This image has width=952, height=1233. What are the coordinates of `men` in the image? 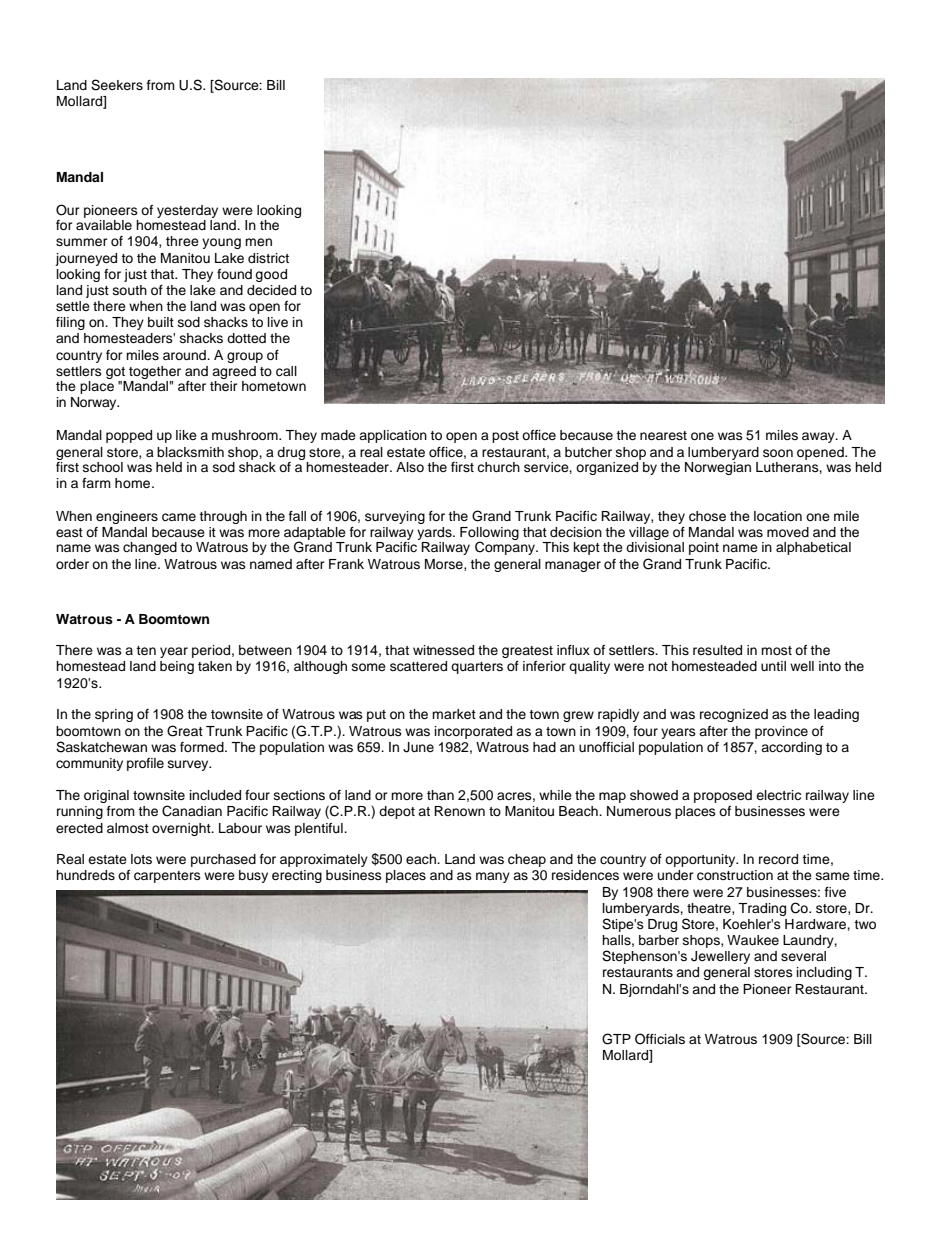 It's located at (258, 242).
